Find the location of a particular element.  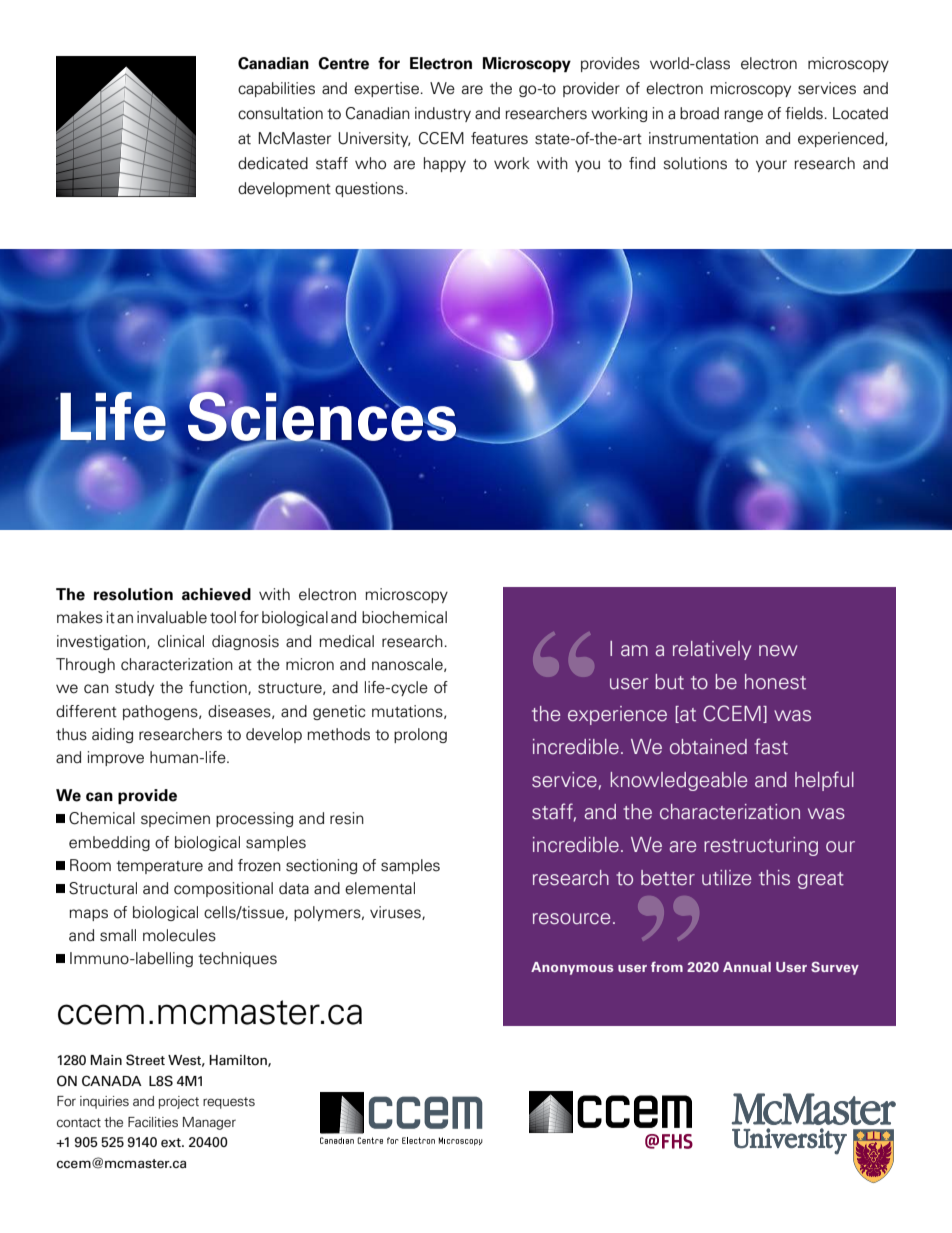

medical is located at coordinates (346, 641).
